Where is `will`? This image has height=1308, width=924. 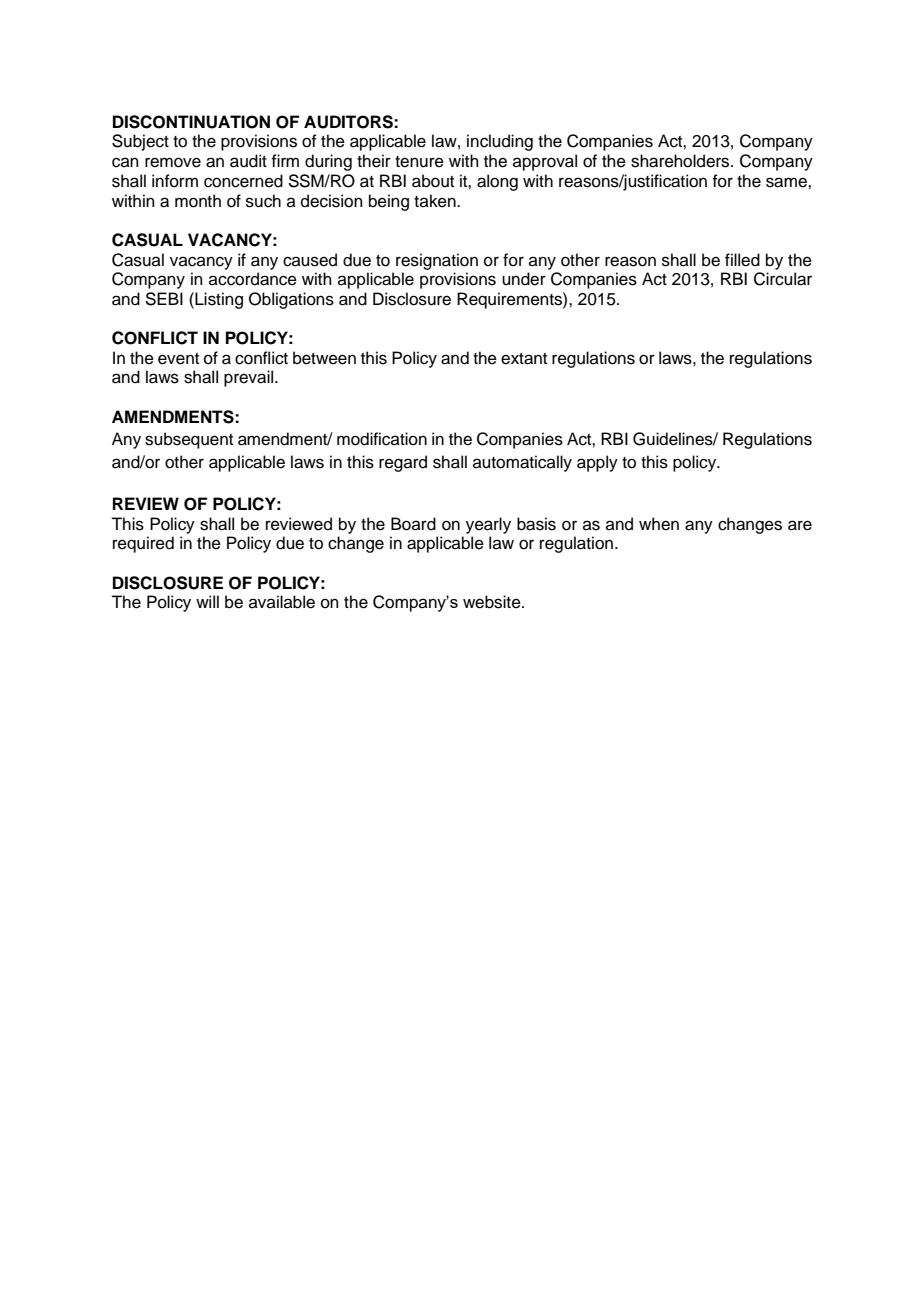 will is located at coordinates (207, 601).
